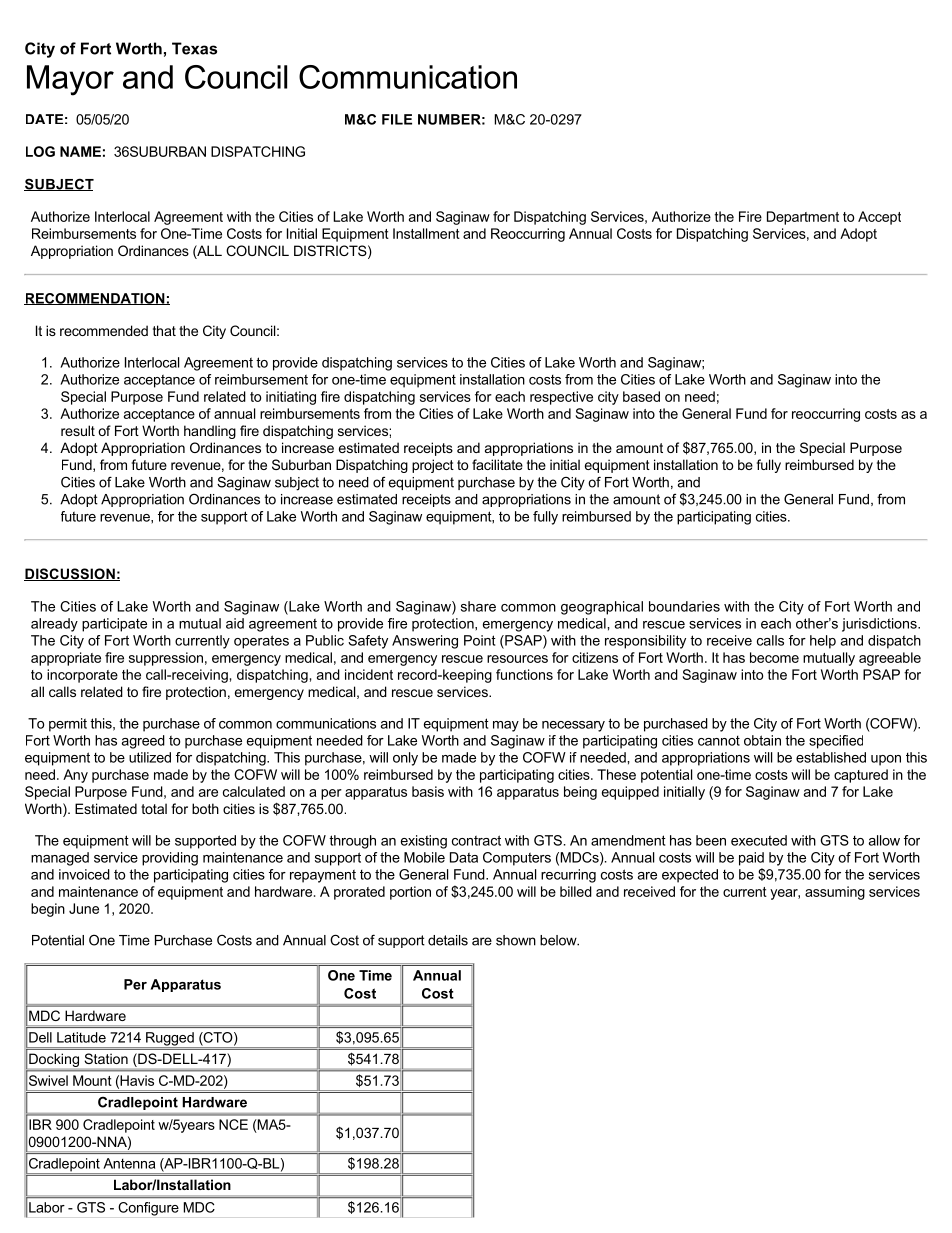 The image size is (952, 1233). Describe the element at coordinates (823, 642) in the screenshot. I see `help` at that location.
